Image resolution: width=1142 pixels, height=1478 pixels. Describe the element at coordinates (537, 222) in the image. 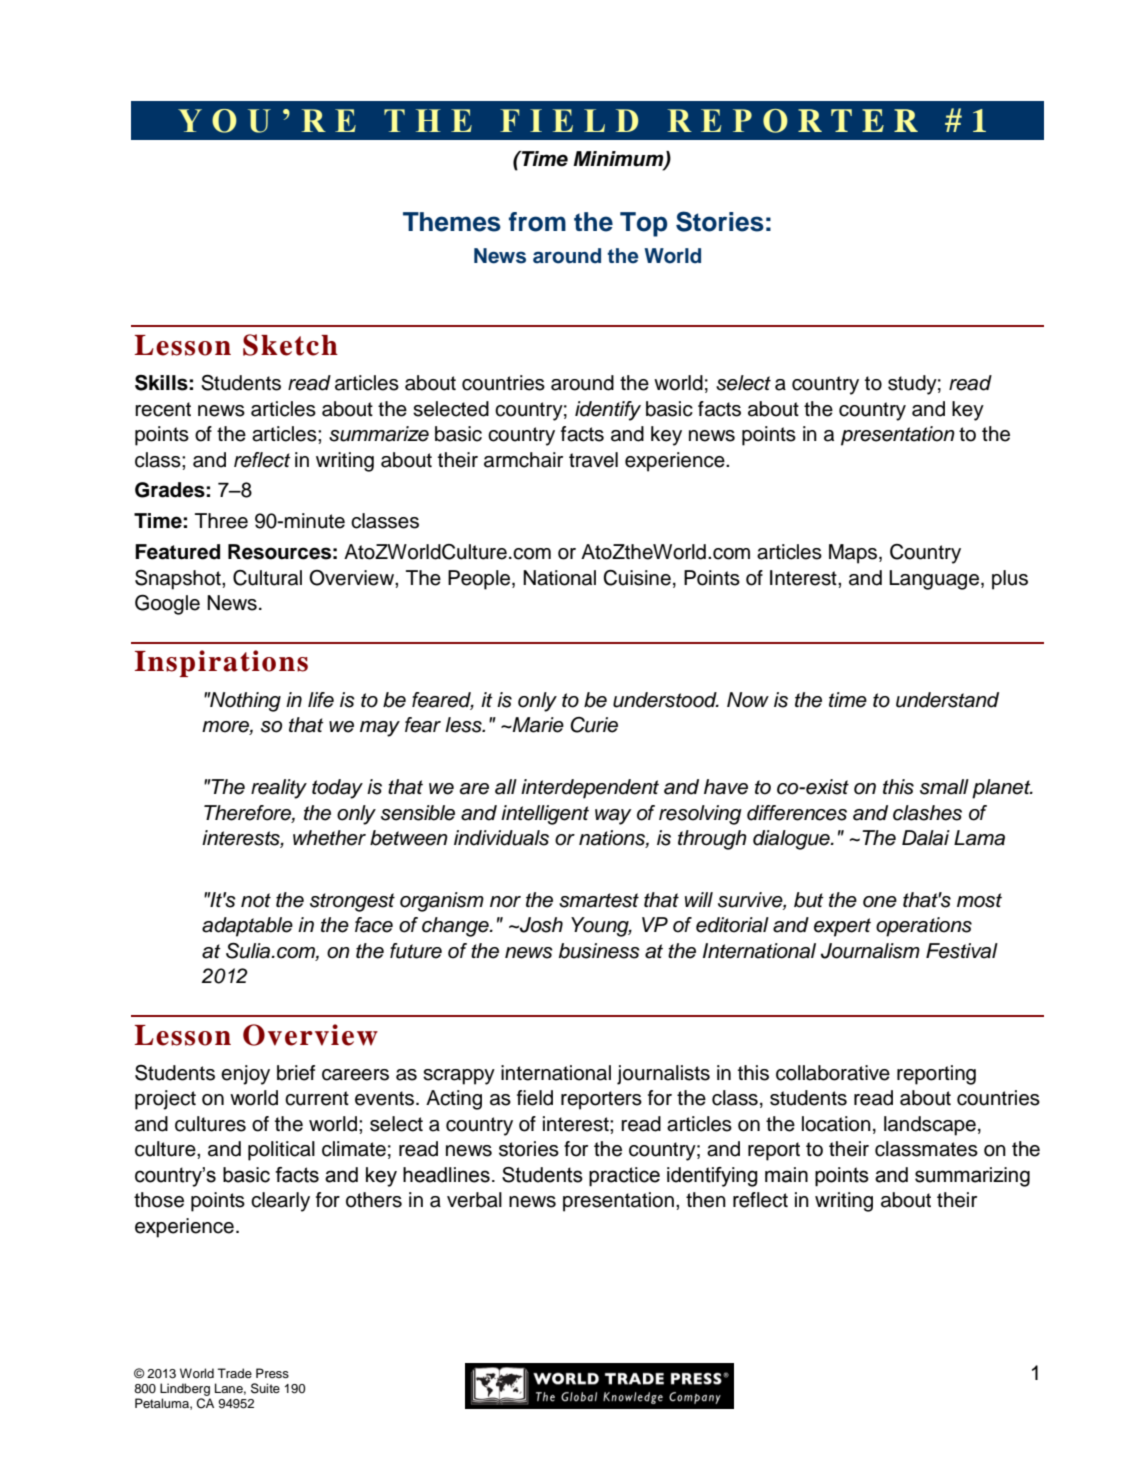

I see `from` at that location.
